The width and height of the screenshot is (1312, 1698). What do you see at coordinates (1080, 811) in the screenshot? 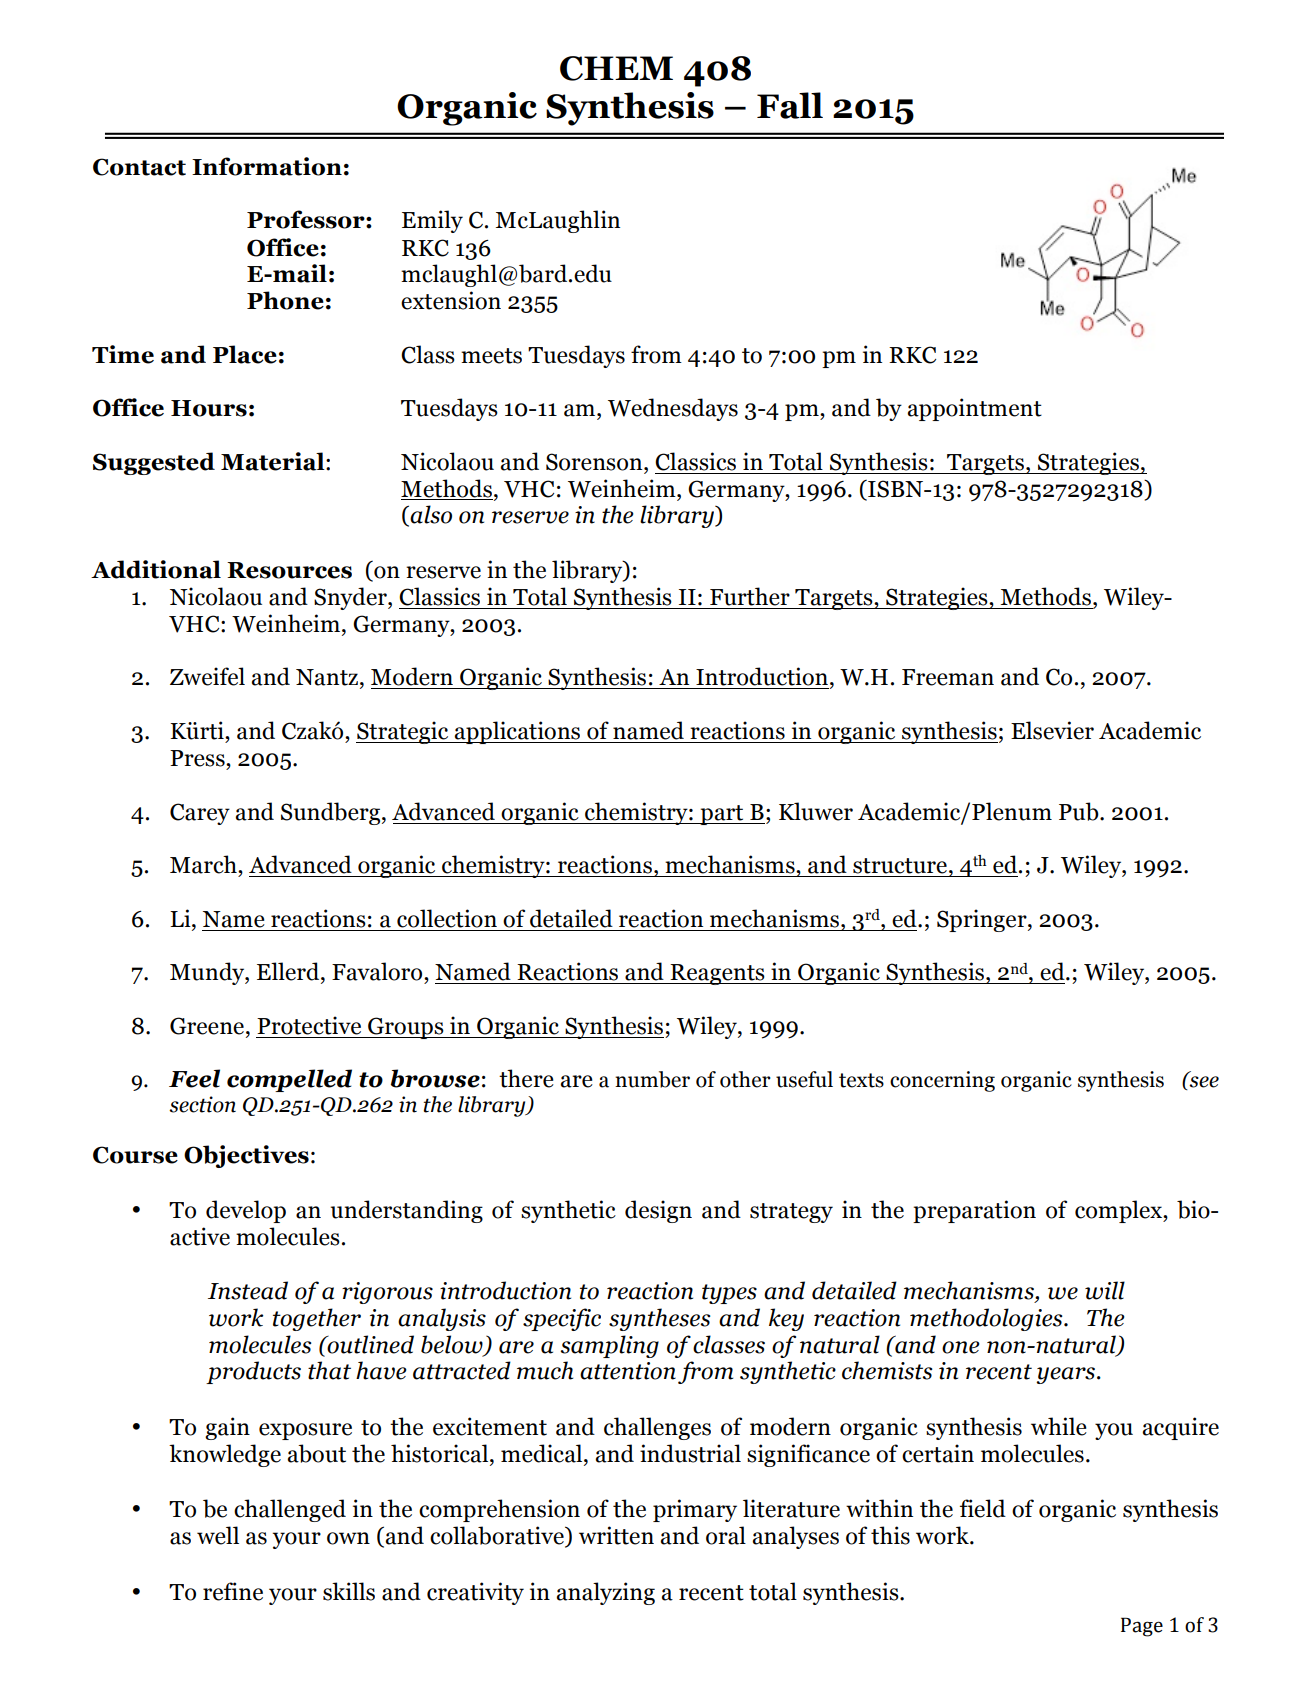
I see `Pub` at bounding box center [1080, 811].
